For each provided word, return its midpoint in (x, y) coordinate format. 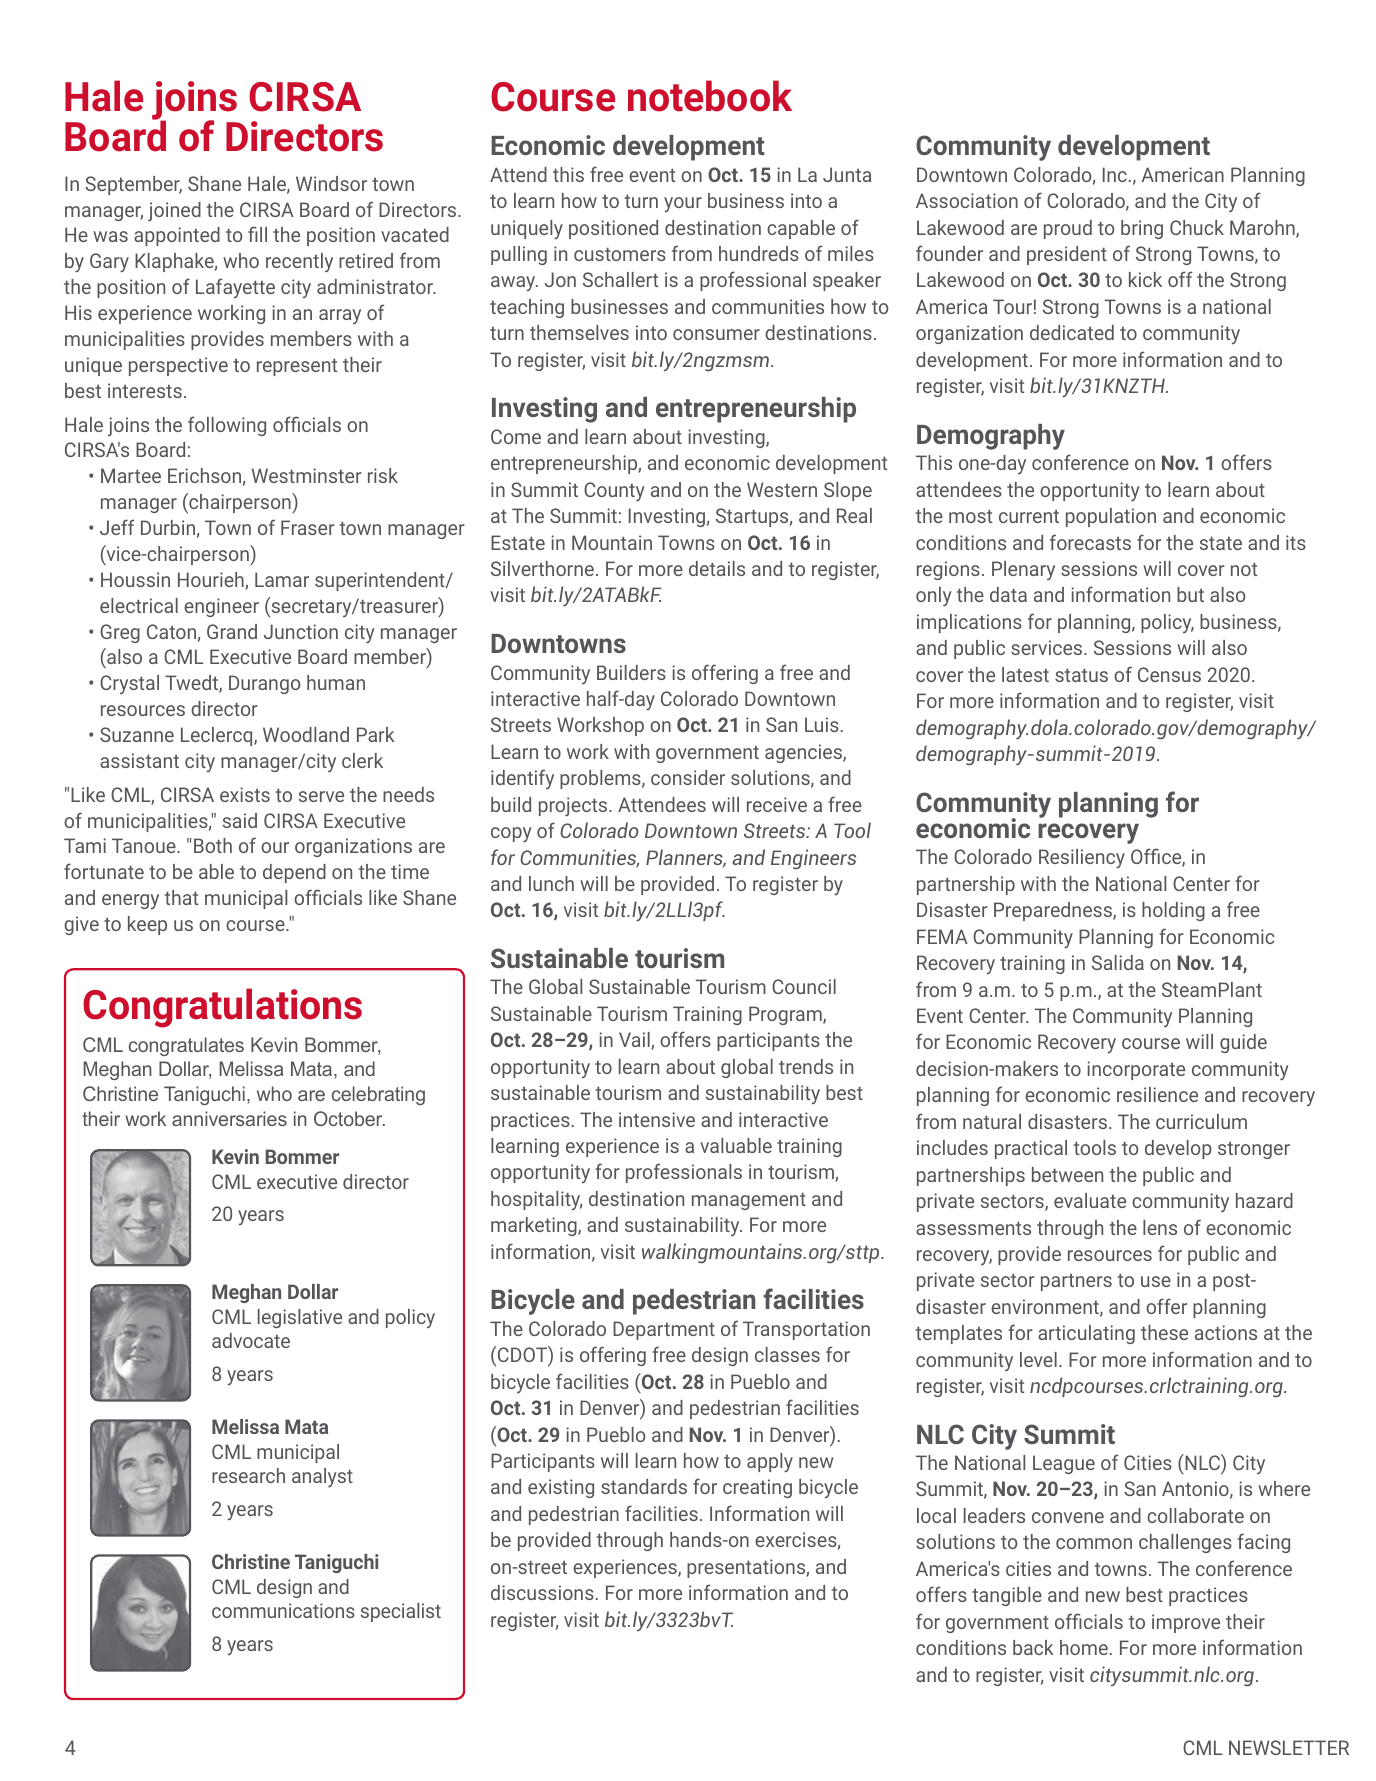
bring (1142, 229)
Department (664, 1330)
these (1164, 1332)
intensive (657, 1119)
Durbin (168, 527)
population (1111, 517)
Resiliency (1082, 858)
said (240, 820)
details (717, 568)
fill (257, 234)
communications (283, 1610)
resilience (1157, 1094)
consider (688, 777)
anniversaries (229, 1118)
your (683, 204)
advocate (251, 1340)
